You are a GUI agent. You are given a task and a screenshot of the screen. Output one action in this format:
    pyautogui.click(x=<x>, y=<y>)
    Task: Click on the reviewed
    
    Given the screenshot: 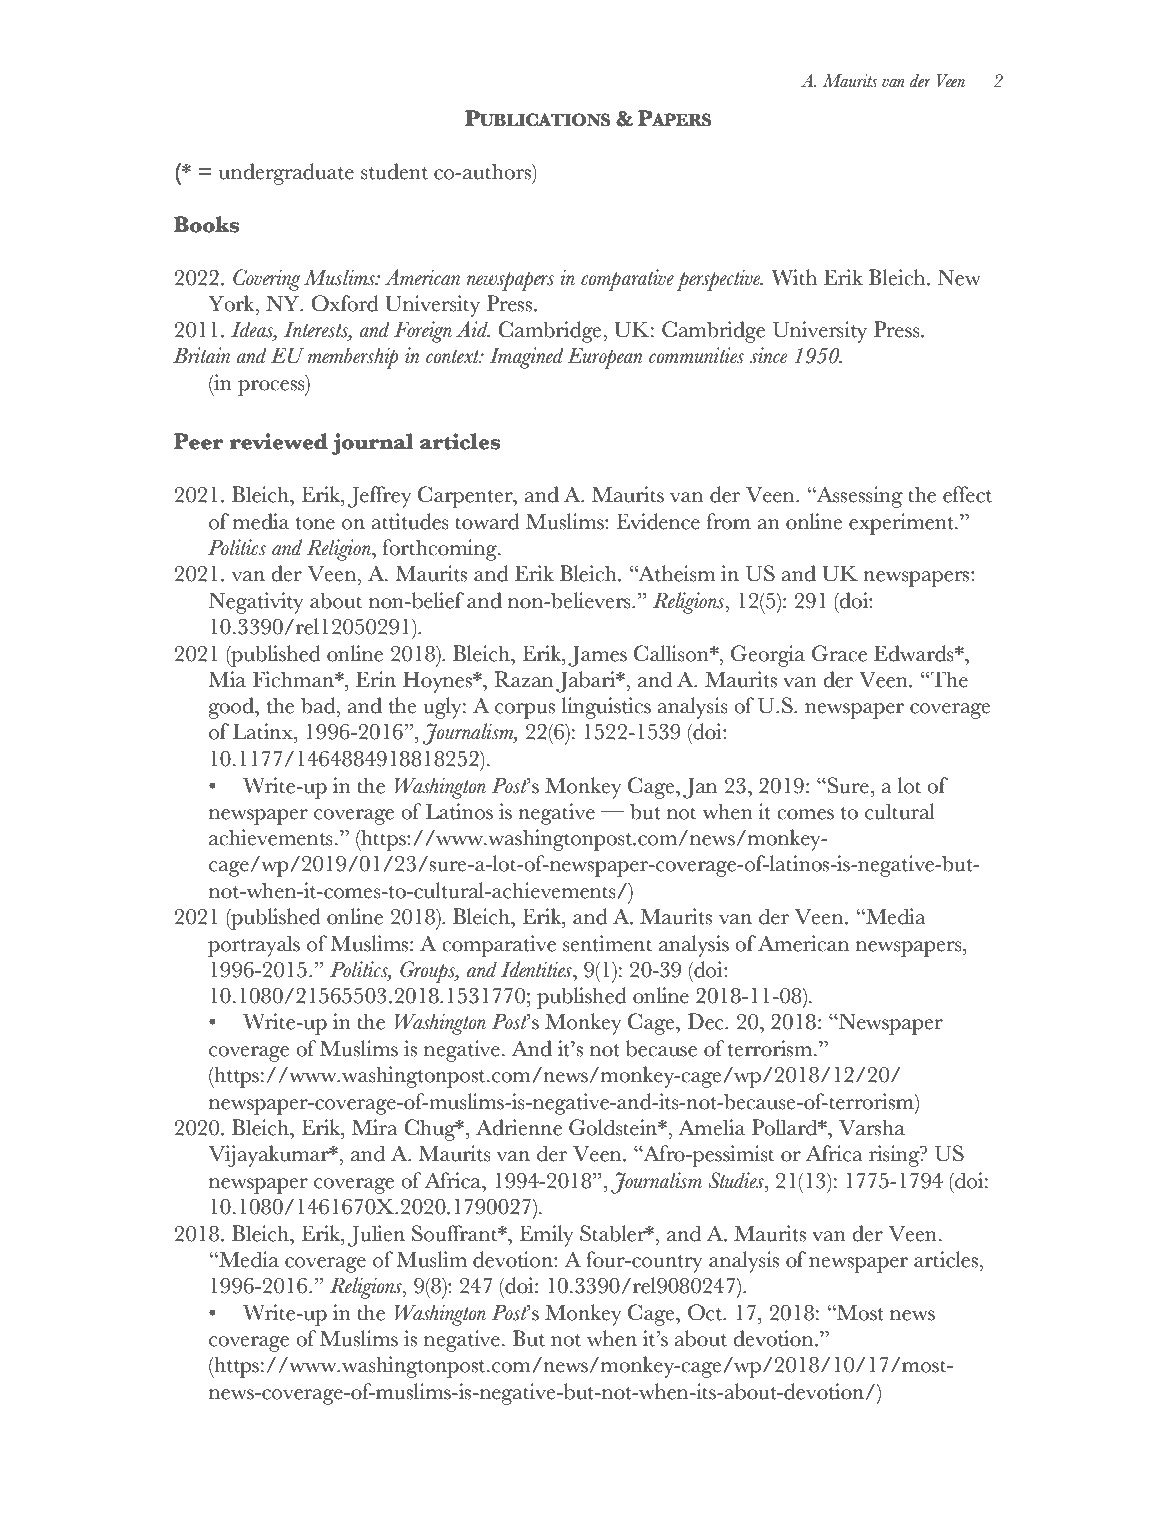 What is the action you would take?
    pyautogui.click(x=279, y=441)
